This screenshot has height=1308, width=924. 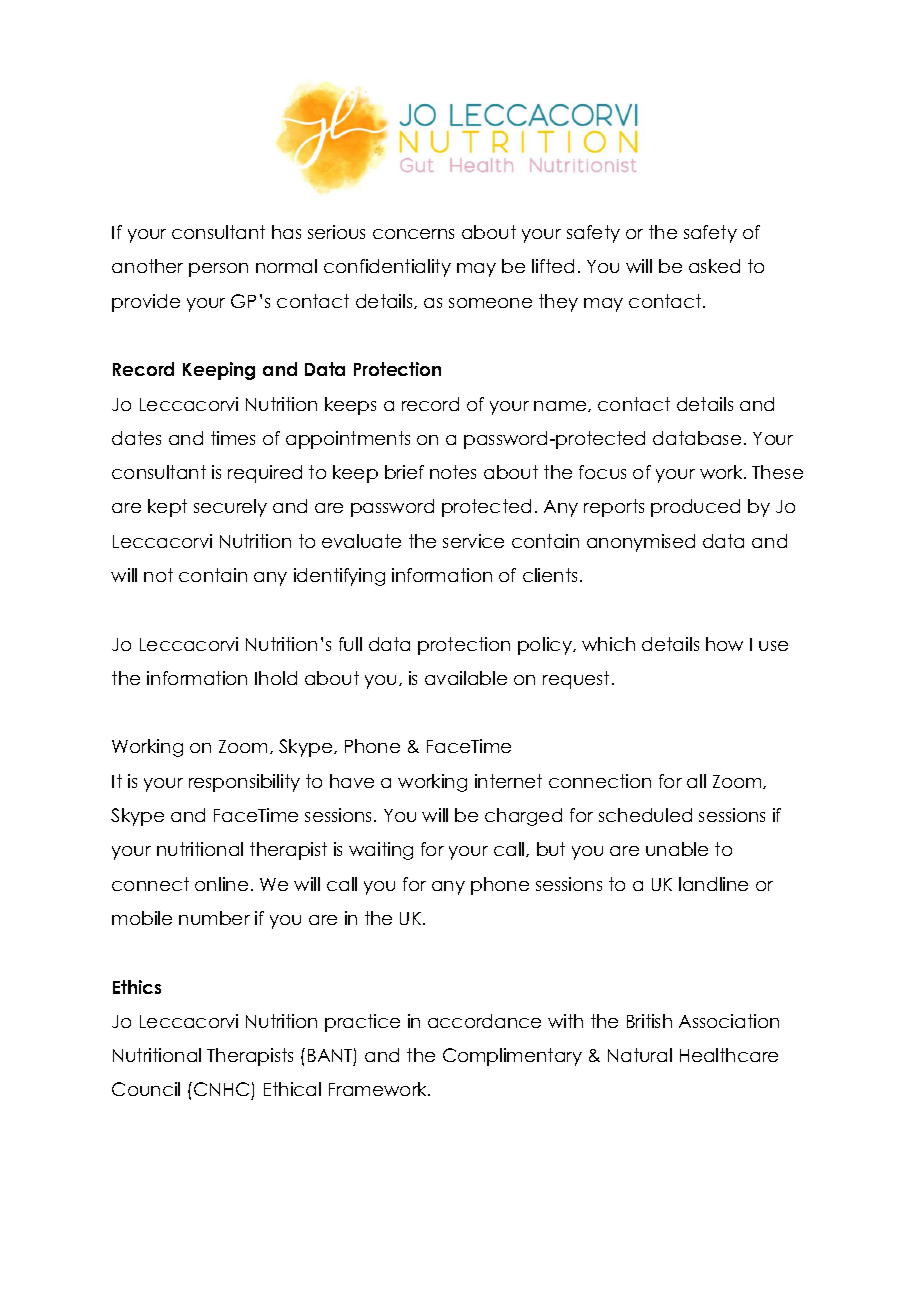 I want to click on times, so click(x=233, y=438).
